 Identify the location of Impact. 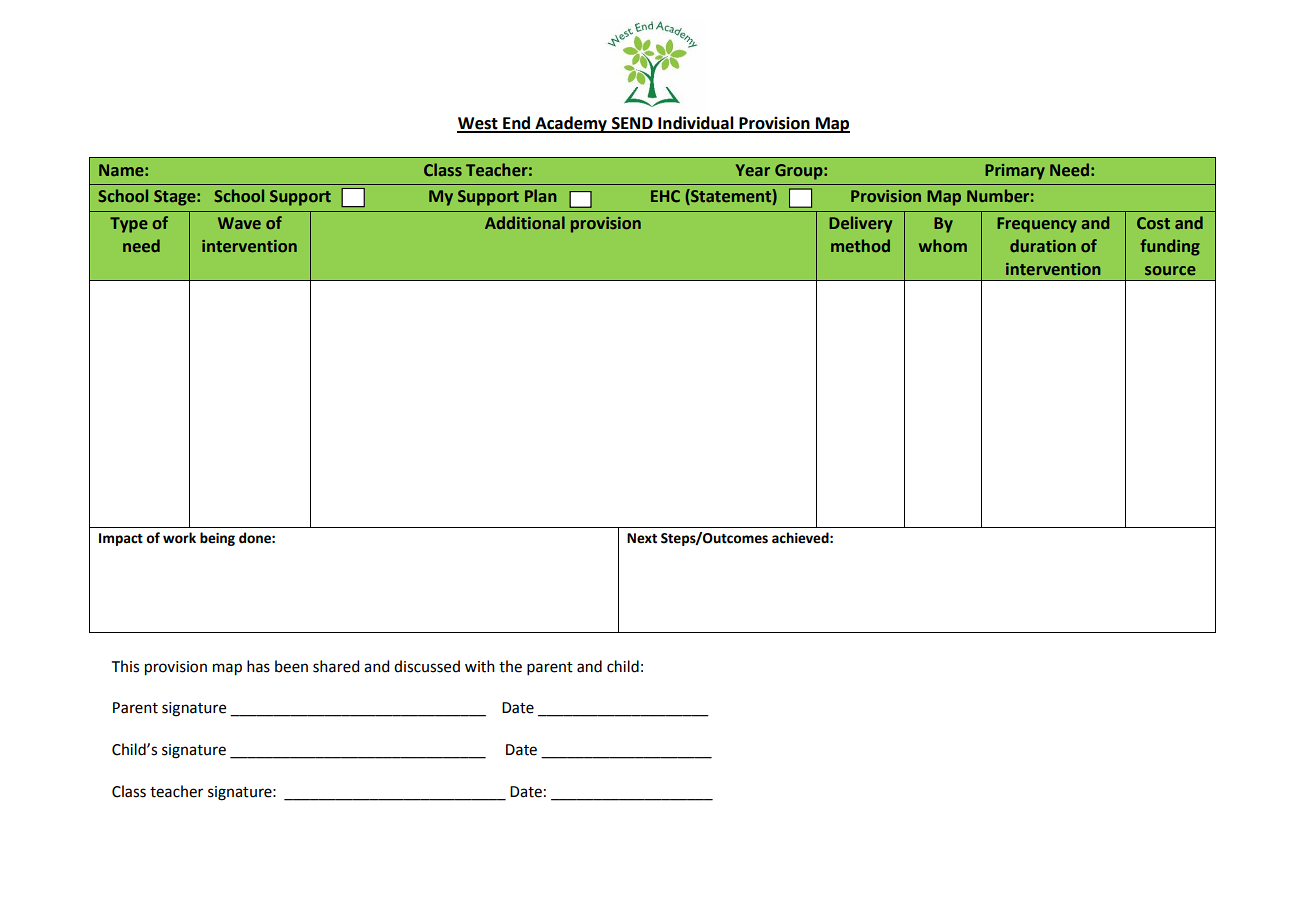
(121, 539).
